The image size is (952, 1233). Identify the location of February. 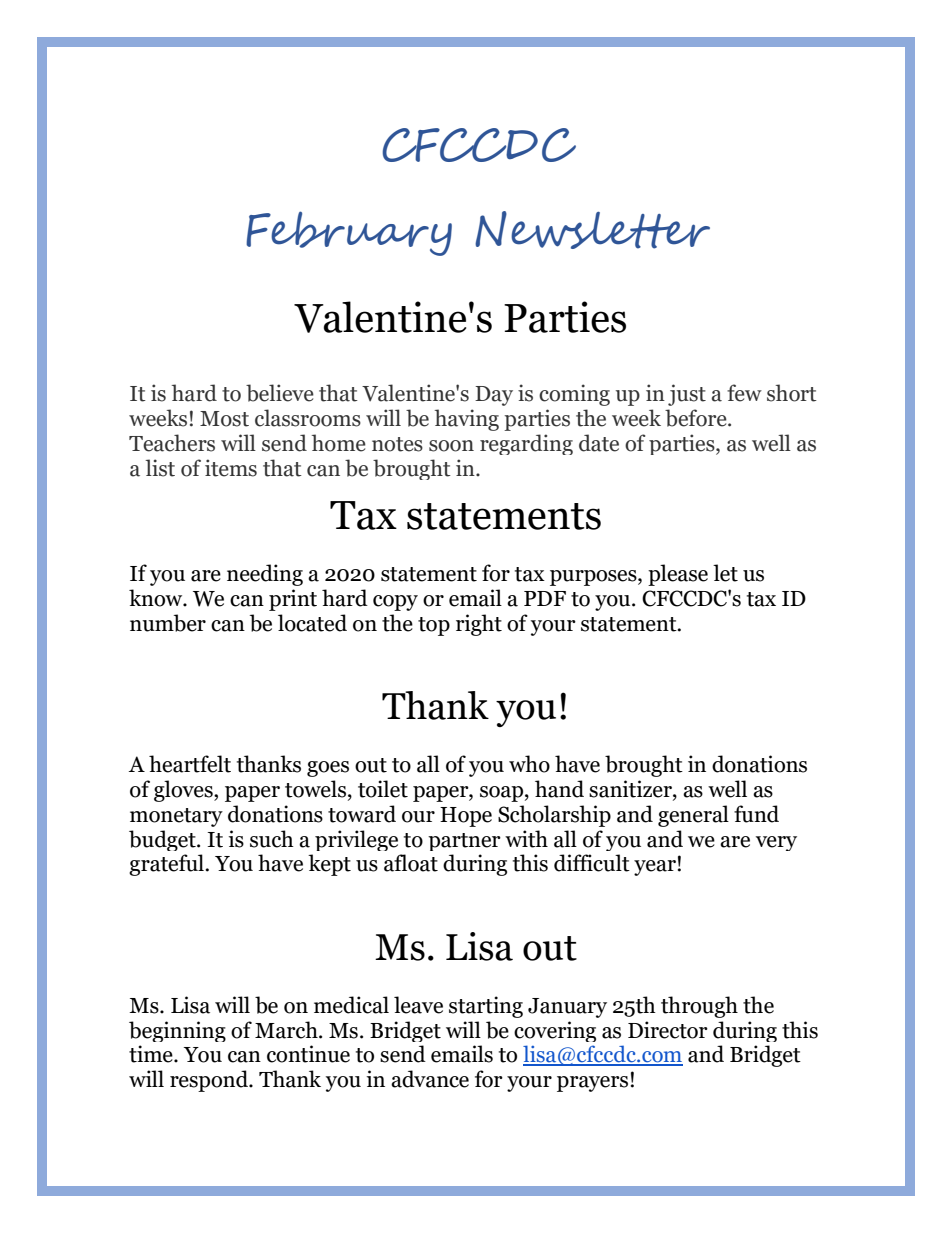
(349, 233).
